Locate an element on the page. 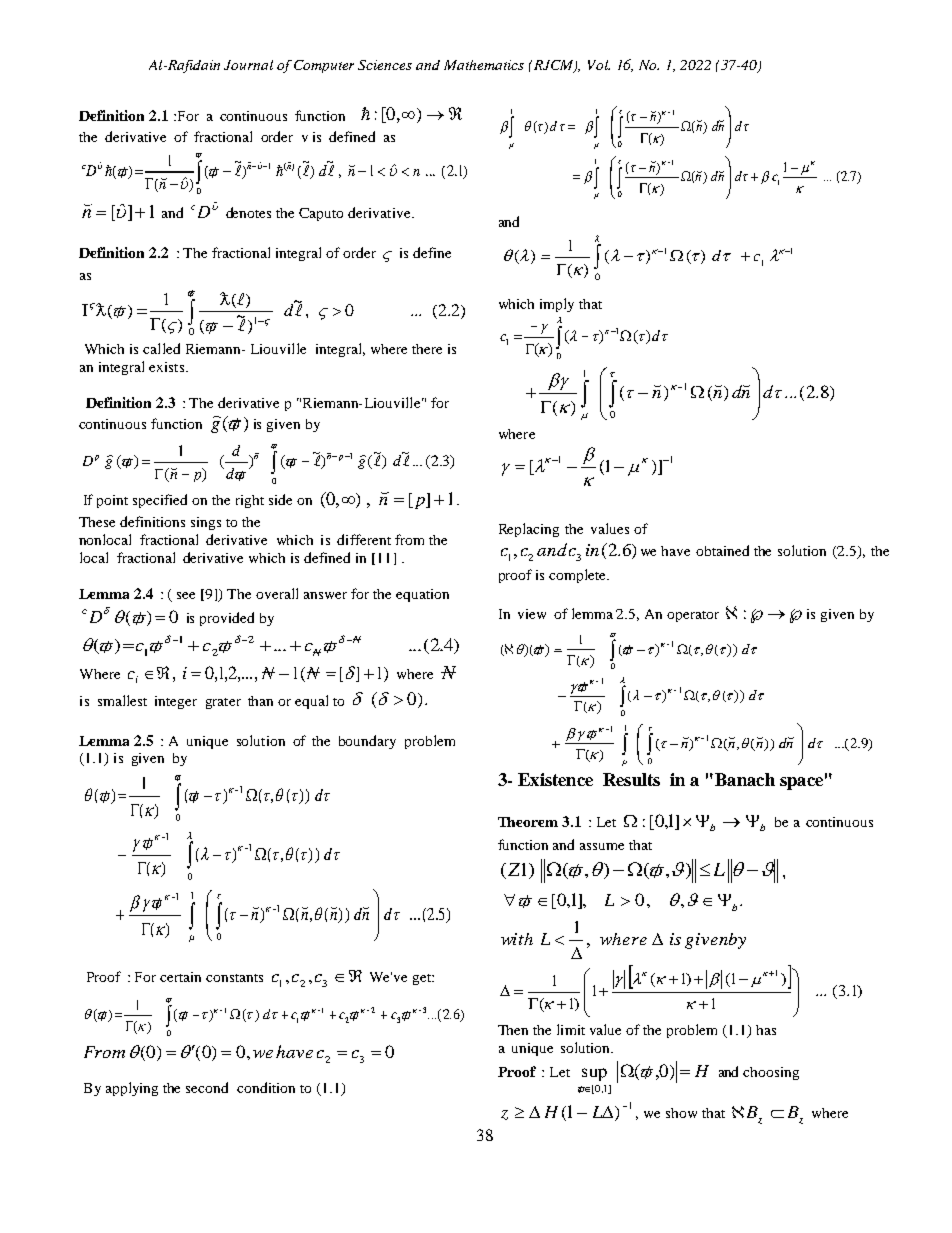 The image size is (952, 1233). imply is located at coordinates (557, 305).
